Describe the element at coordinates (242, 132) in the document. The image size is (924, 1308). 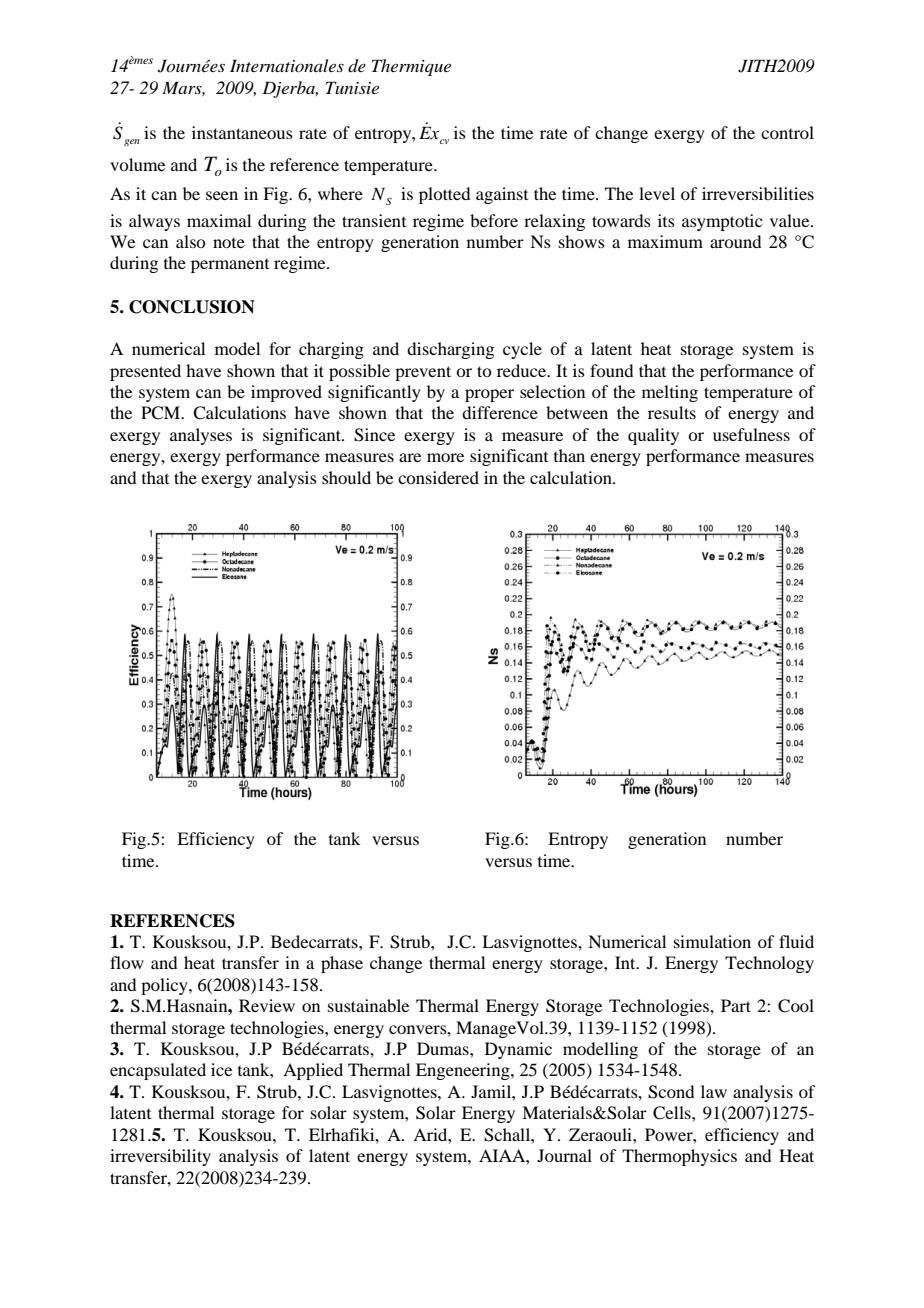
I see `instantaneous` at that location.
